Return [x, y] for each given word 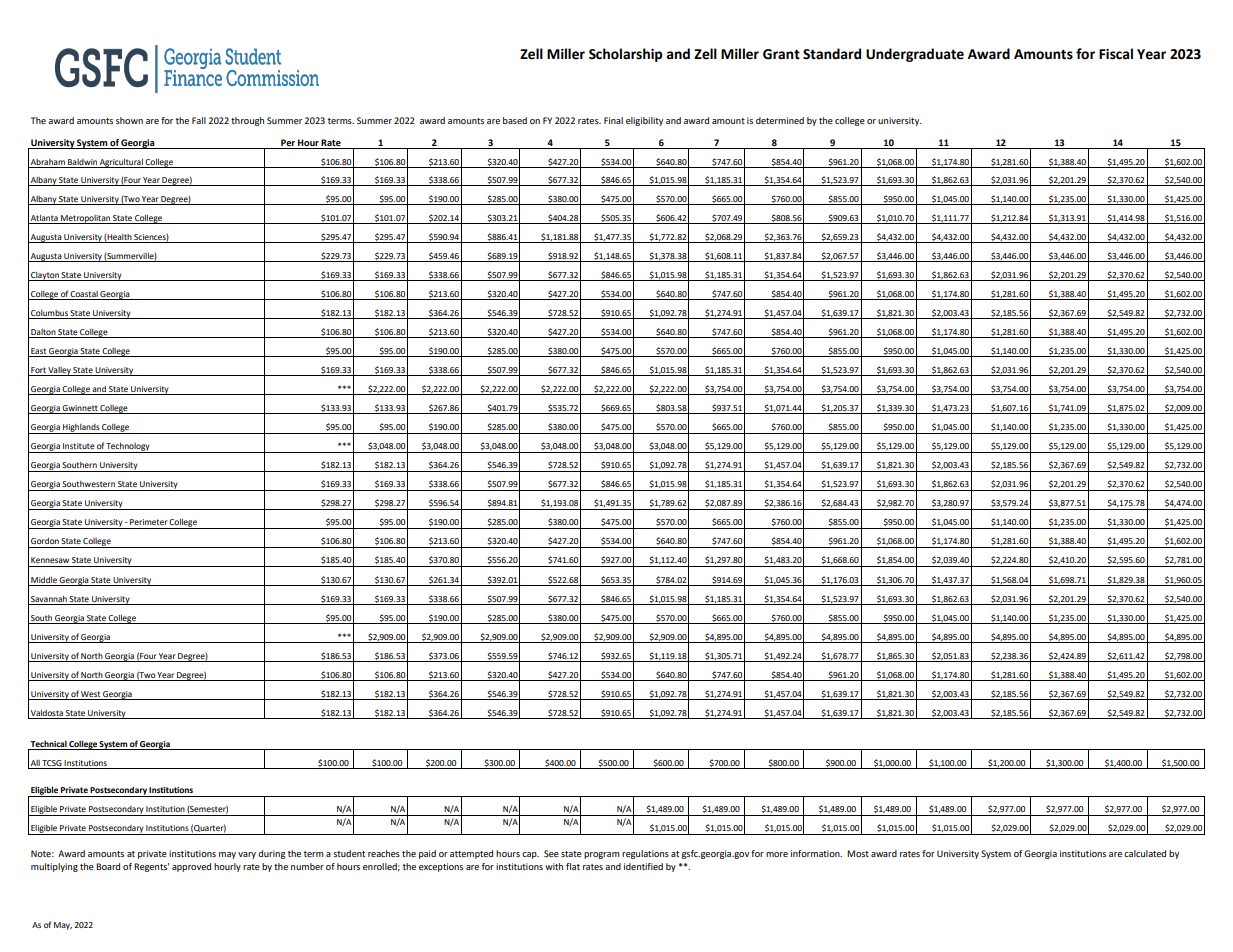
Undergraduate [915, 55]
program [602, 855]
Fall [199, 120]
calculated [1145, 853]
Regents [151, 867]
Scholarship [625, 55]
